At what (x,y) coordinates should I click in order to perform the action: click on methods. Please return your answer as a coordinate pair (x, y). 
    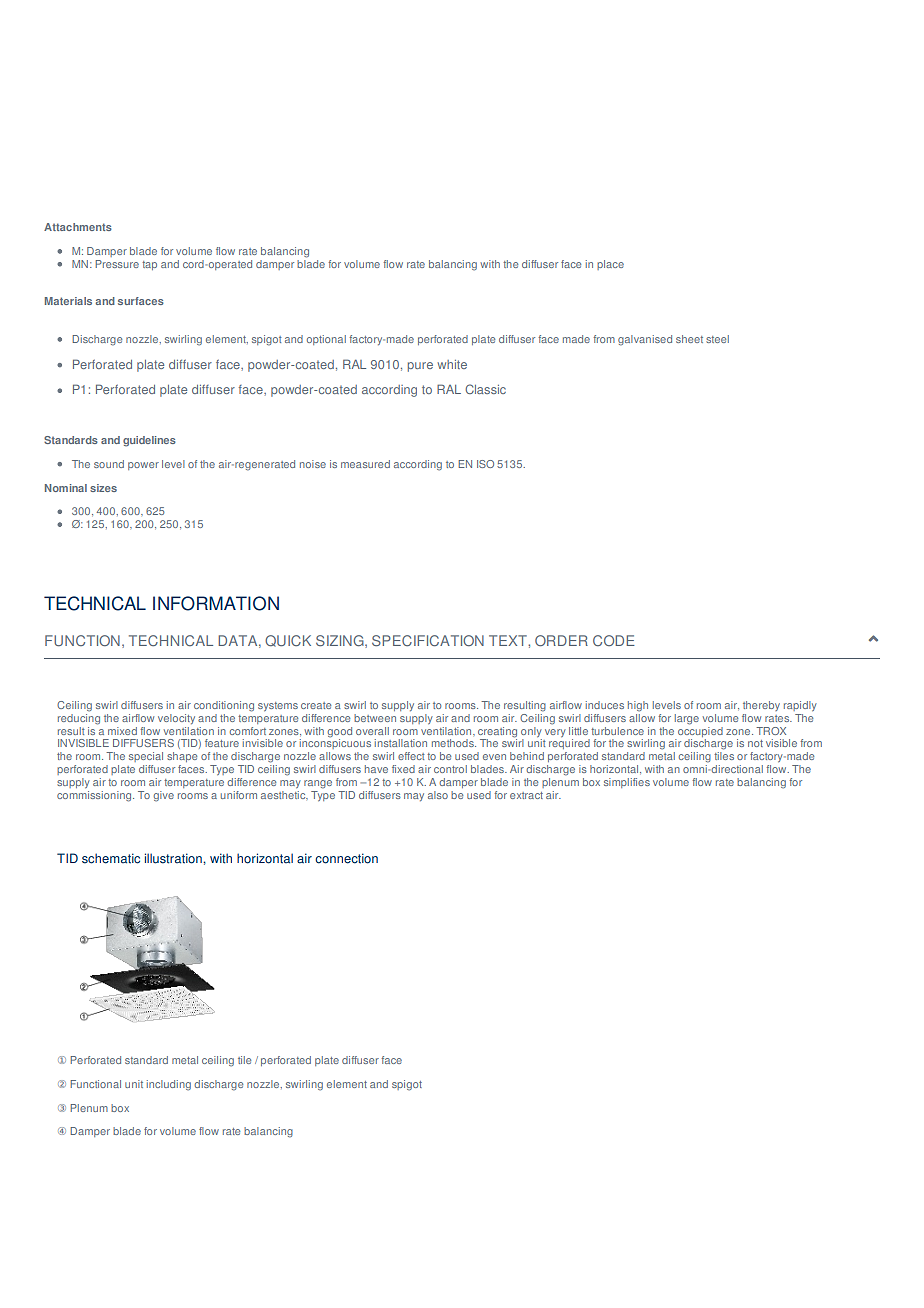
    Looking at the image, I should click on (454, 743).
